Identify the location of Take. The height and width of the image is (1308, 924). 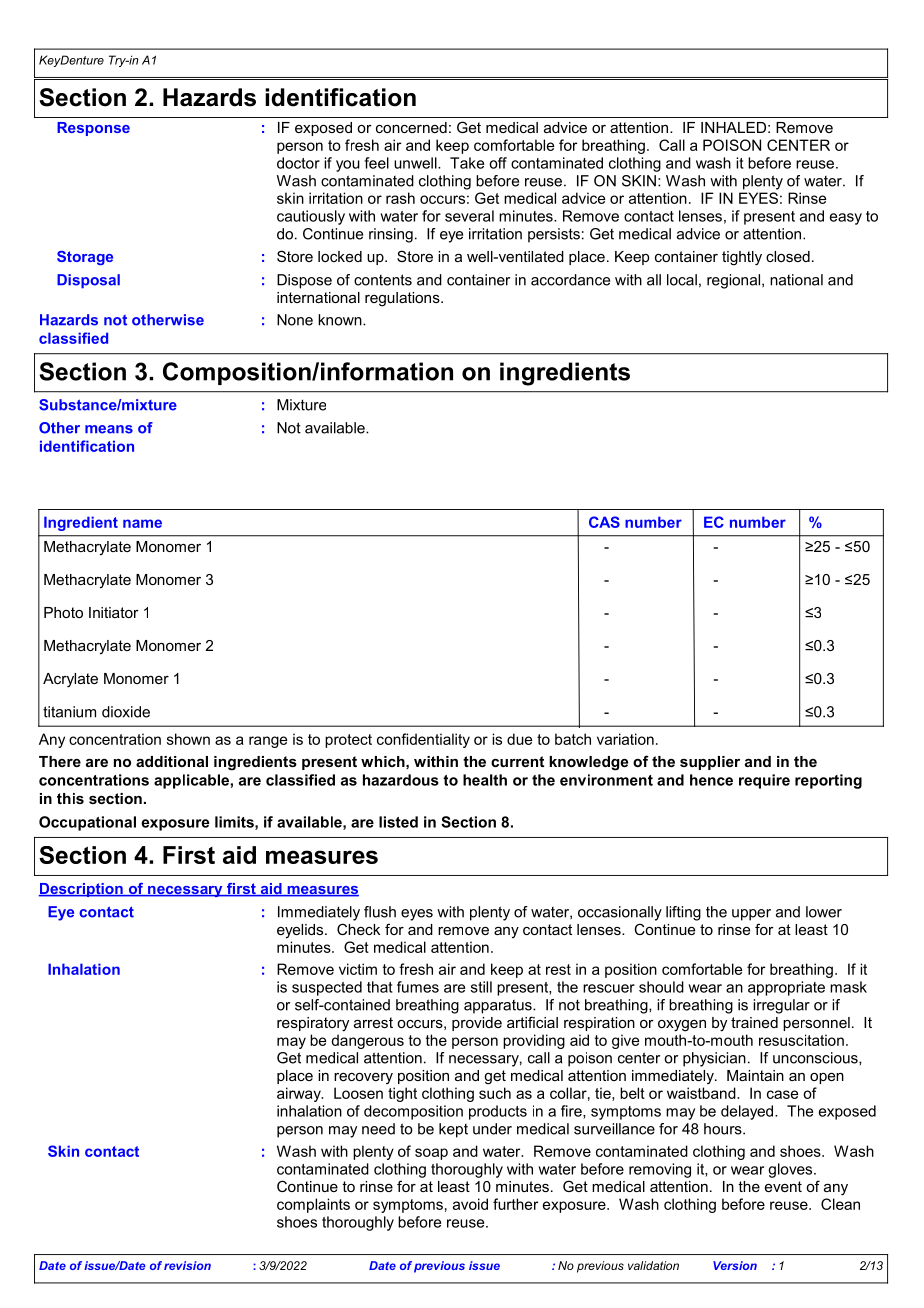
(467, 163).
